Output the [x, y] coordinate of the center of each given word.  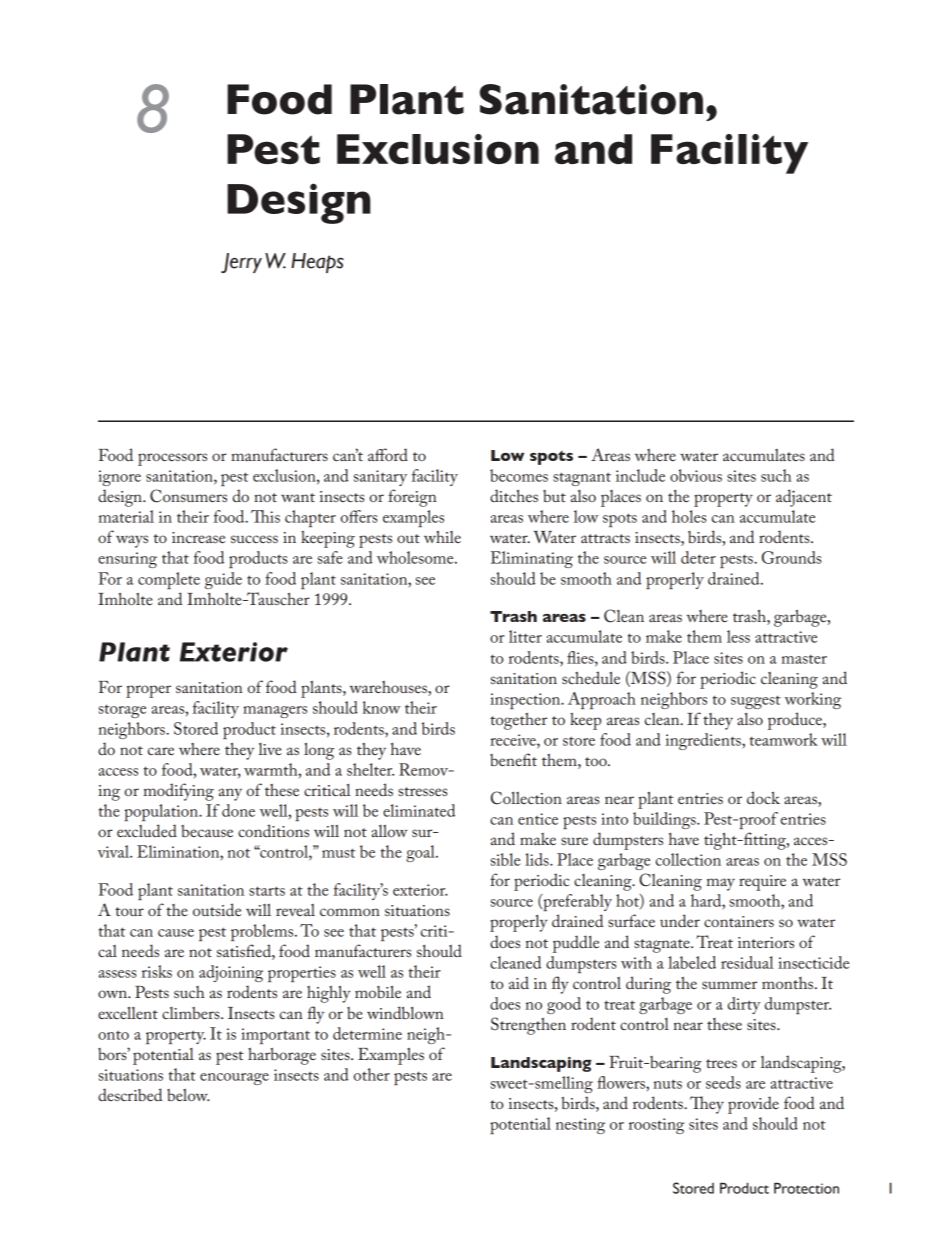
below [188, 1094]
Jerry [241, 263]
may [720, 884]
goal [421, 853]
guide [223, 580]
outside [217, 909]
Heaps [317, 263]
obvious [696, 475]
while [442, 536]
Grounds [792, 557]
